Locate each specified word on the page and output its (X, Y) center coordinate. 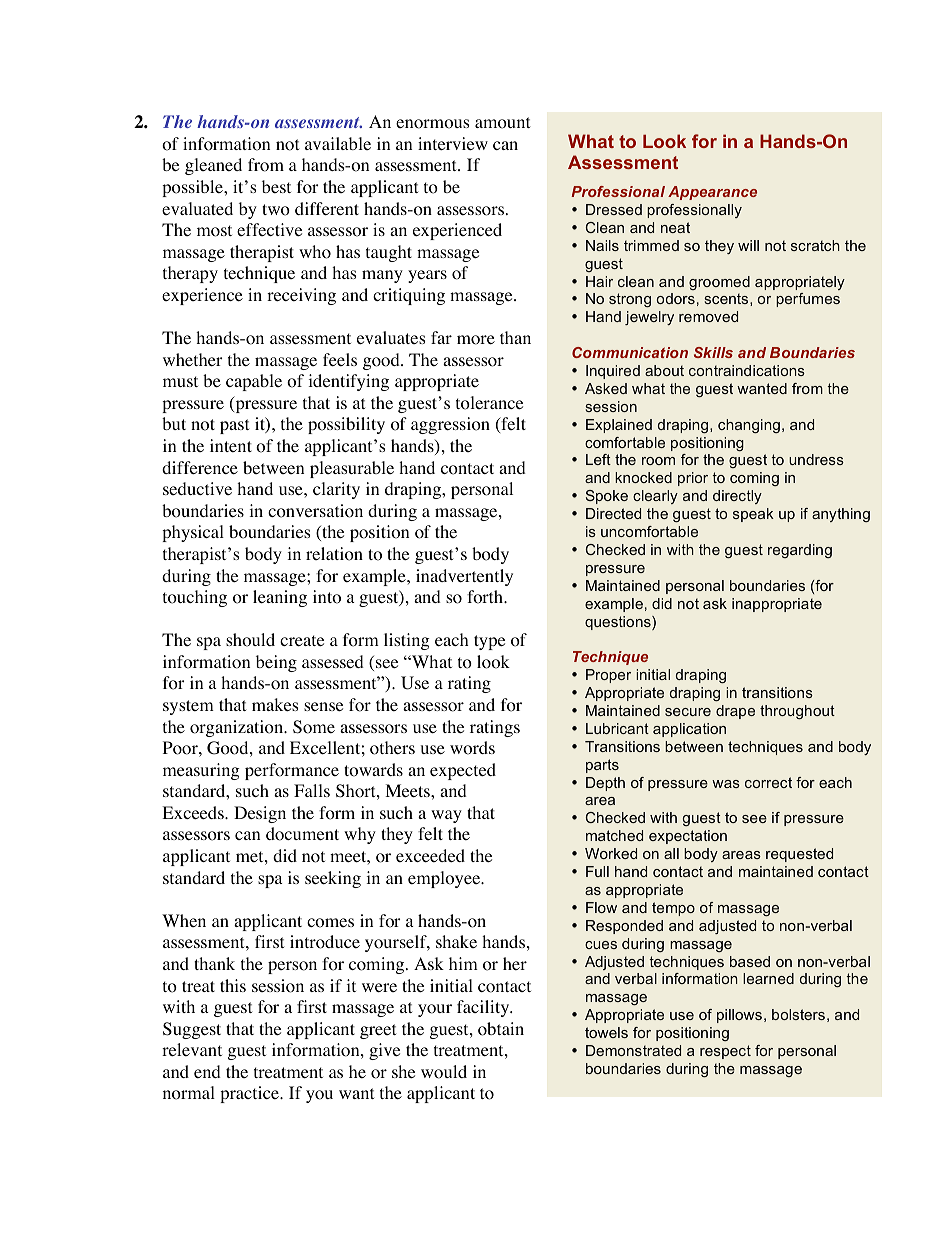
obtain (501, 1029)
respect (725, 1052)
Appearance (712, 193)
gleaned (213, 166)
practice (250, 1094)
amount (502, 123)
